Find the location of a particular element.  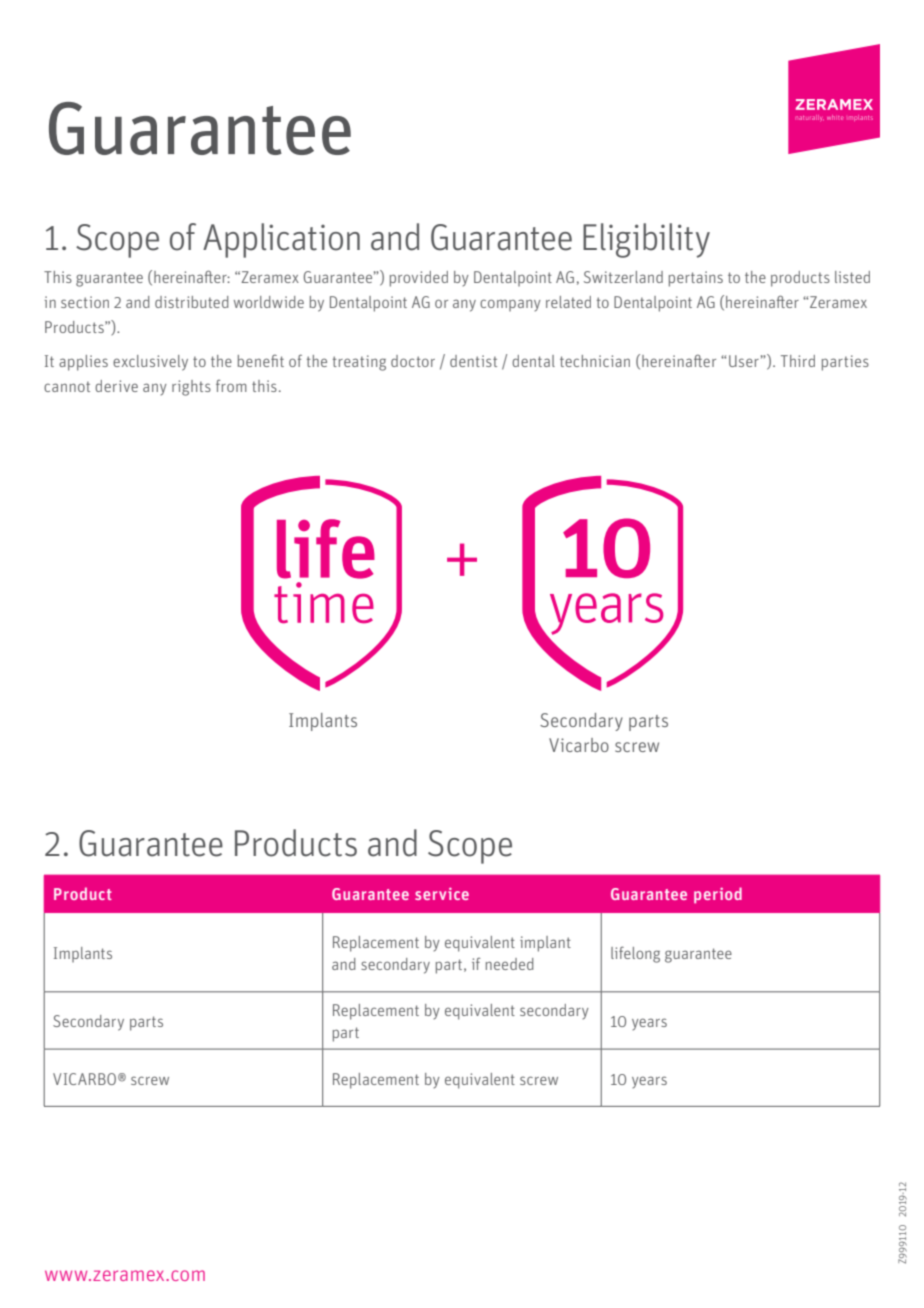

User is located at coordinates (744, 361).
